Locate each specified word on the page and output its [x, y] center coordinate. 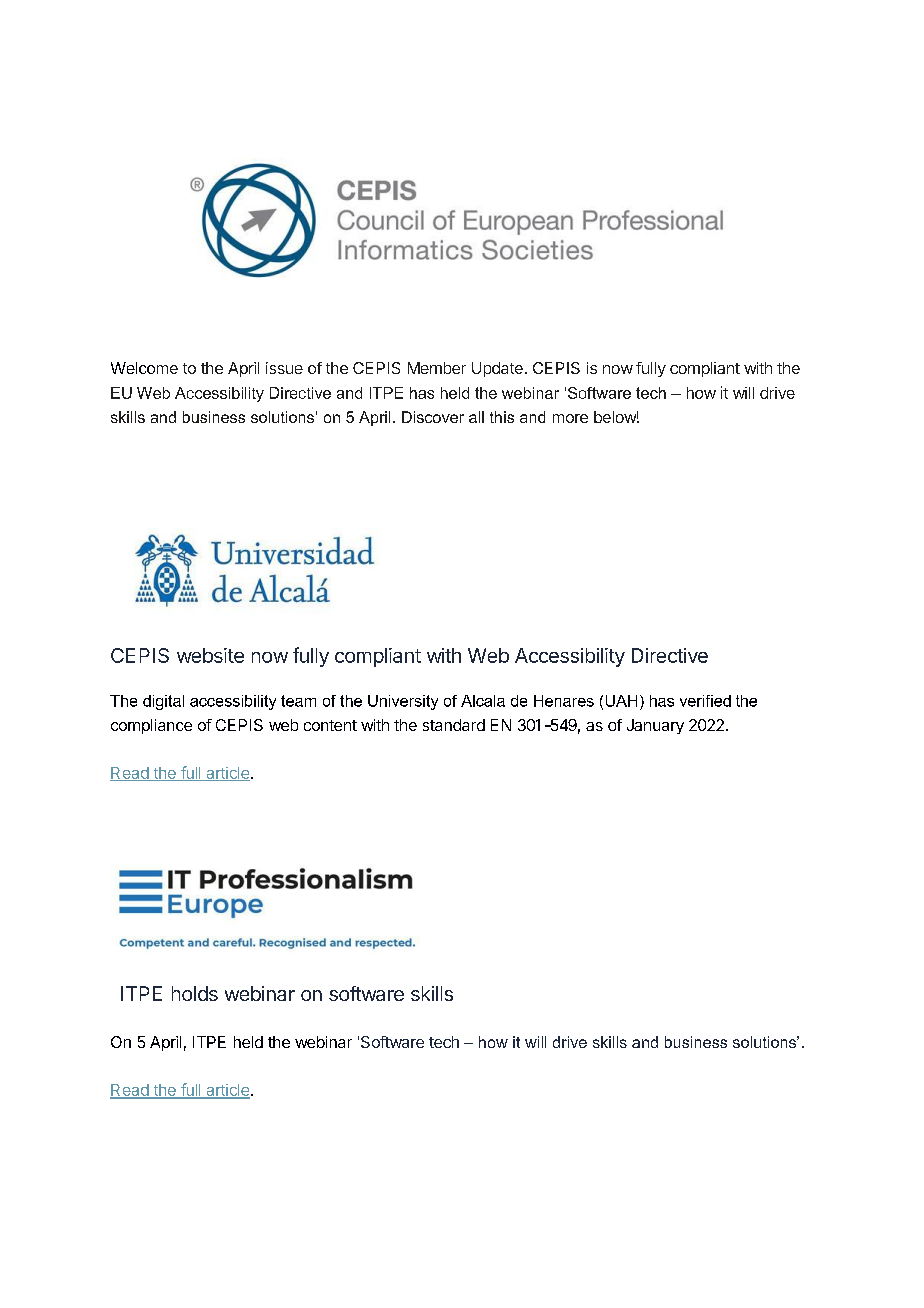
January [655, 726]
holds [195, 993]
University [403, 702]
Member [437, 368]
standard [454, 725]
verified [705, 701]
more [570, 418]
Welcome [144, 368]
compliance [151, 726]
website [210, 655]
